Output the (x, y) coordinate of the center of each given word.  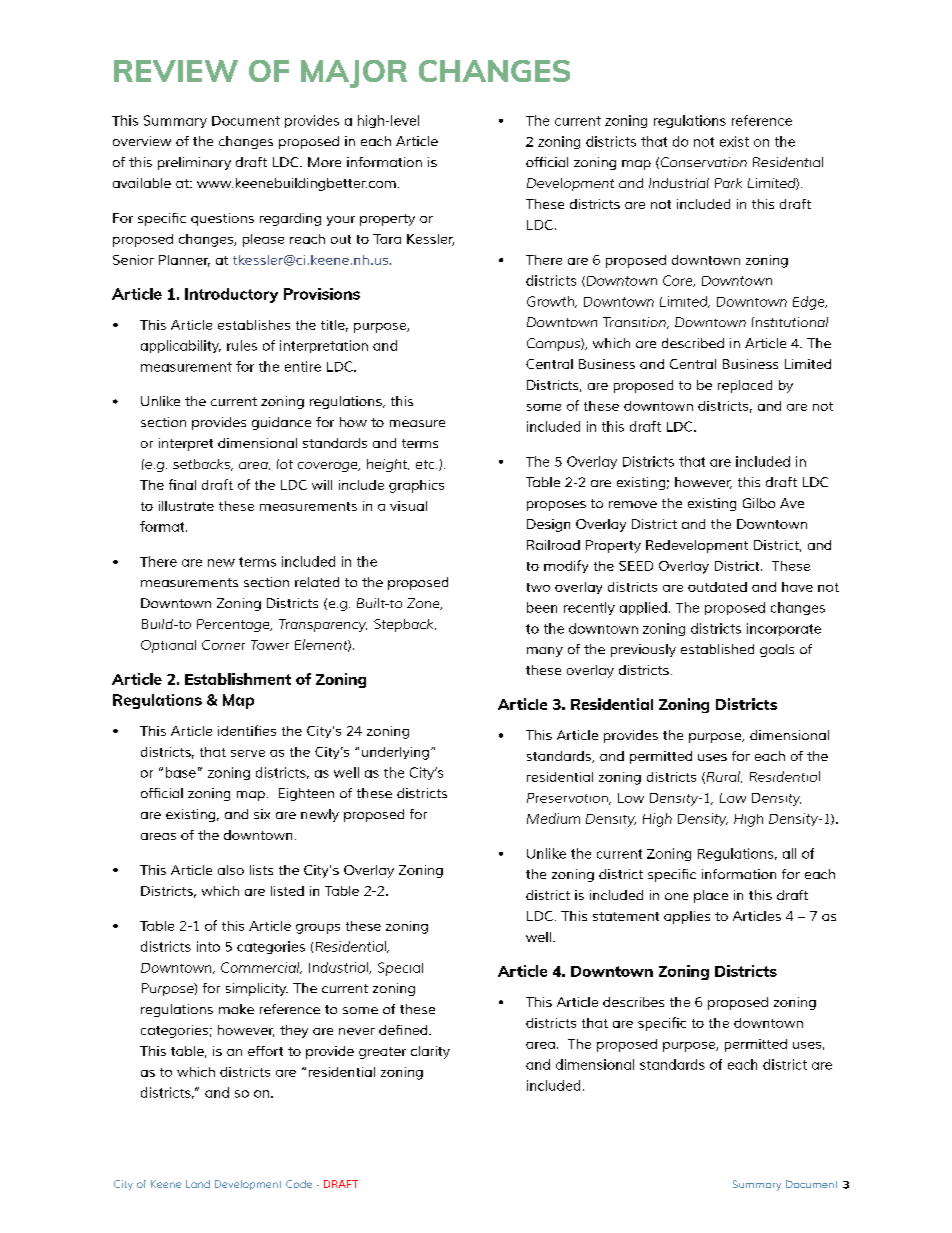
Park (728, 183)
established (717, 649)
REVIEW (176, 71)
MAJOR (354, 74)
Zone (424, 604)
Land (198, 1184)
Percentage (234, 625)
